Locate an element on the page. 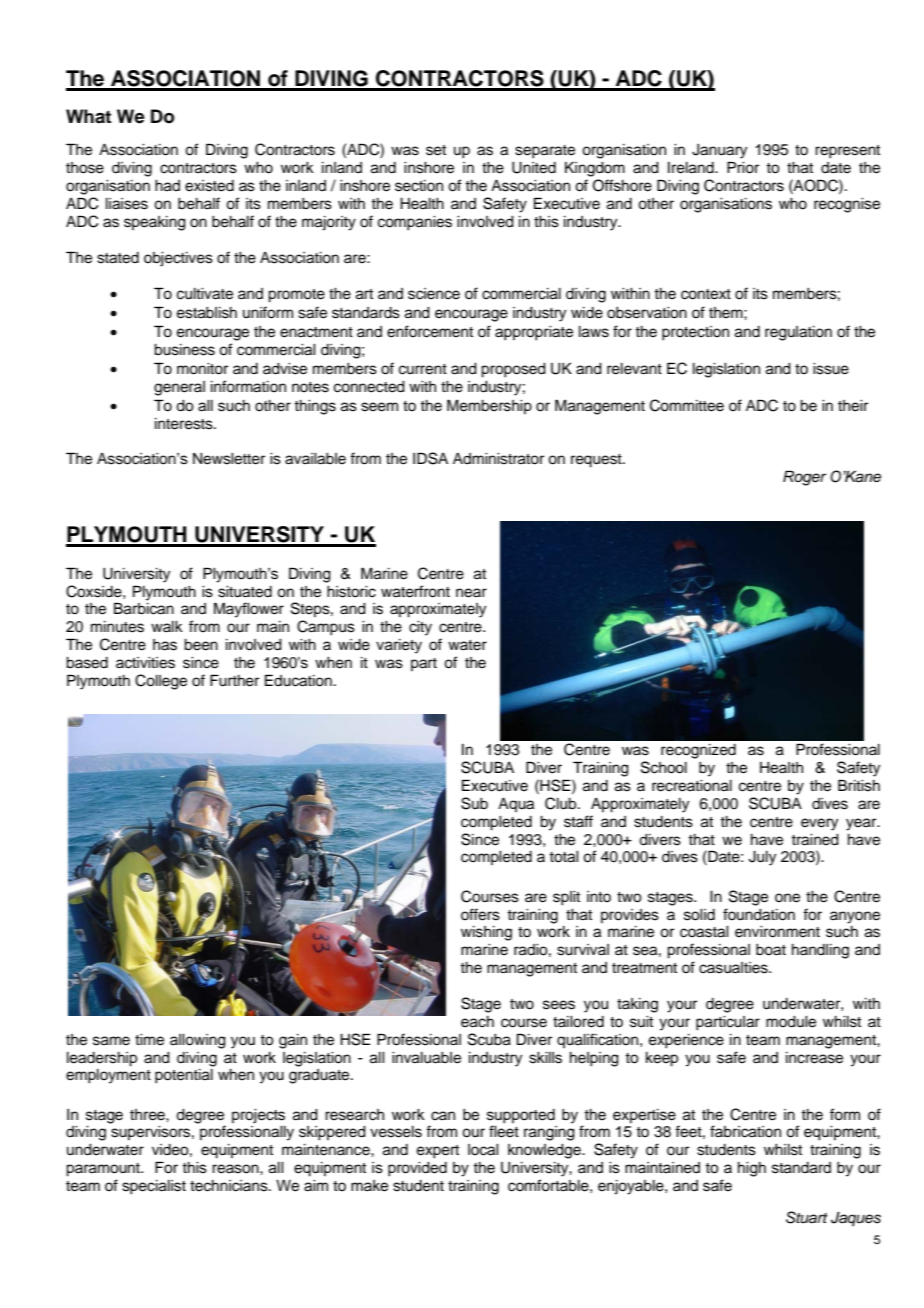 The height and width of the image is (1308, 924). interests is located at coordinates (185, 424).
